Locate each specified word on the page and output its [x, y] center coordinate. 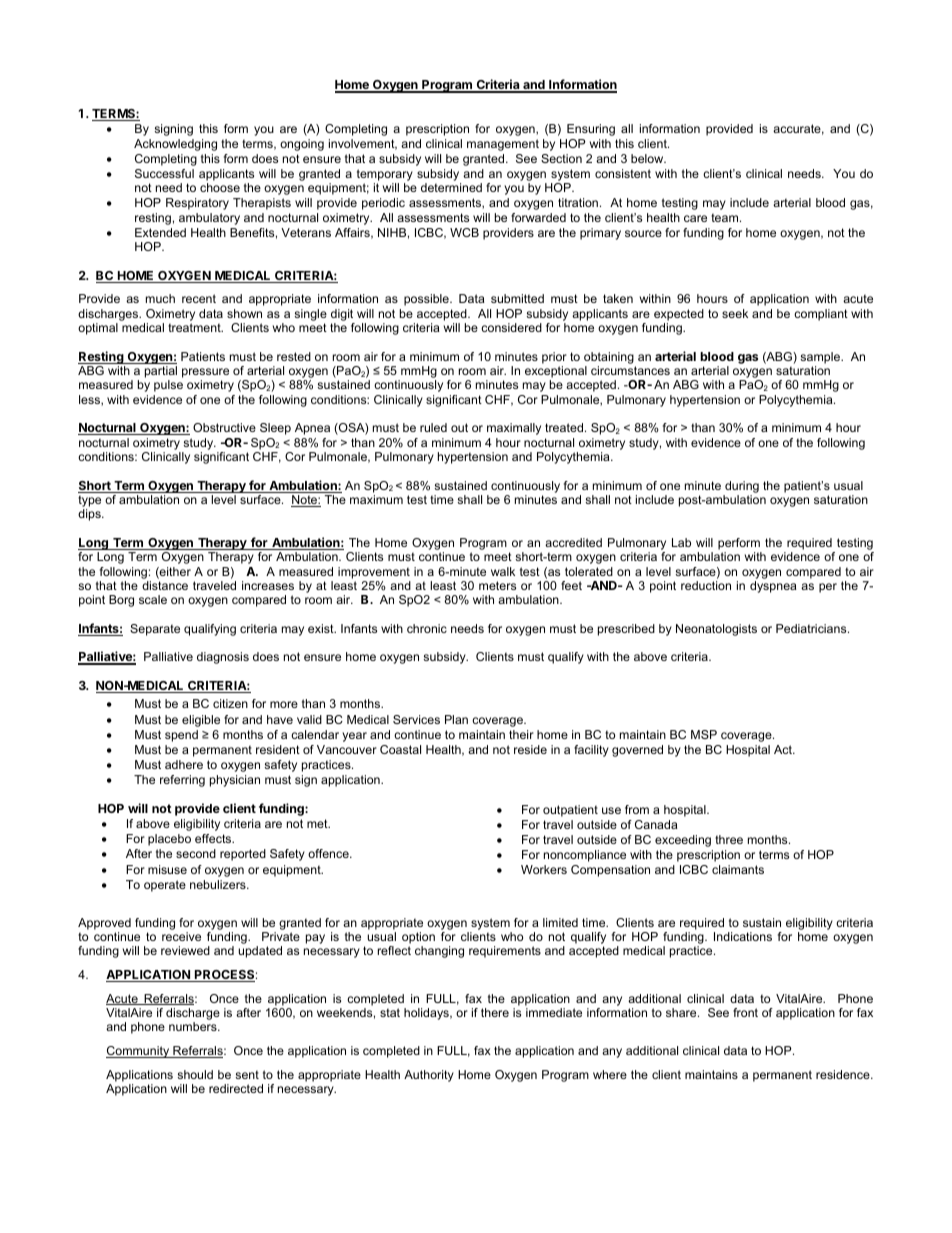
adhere [184, 764]
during [742, 487]
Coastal [400, 749]
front [745, 1012]
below [648, 158]
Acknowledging [175, 145]
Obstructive [224, 427]
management [503, 145]
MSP [704, 734]
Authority [429, 1076]
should [195, 1074]
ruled [433, 427]
